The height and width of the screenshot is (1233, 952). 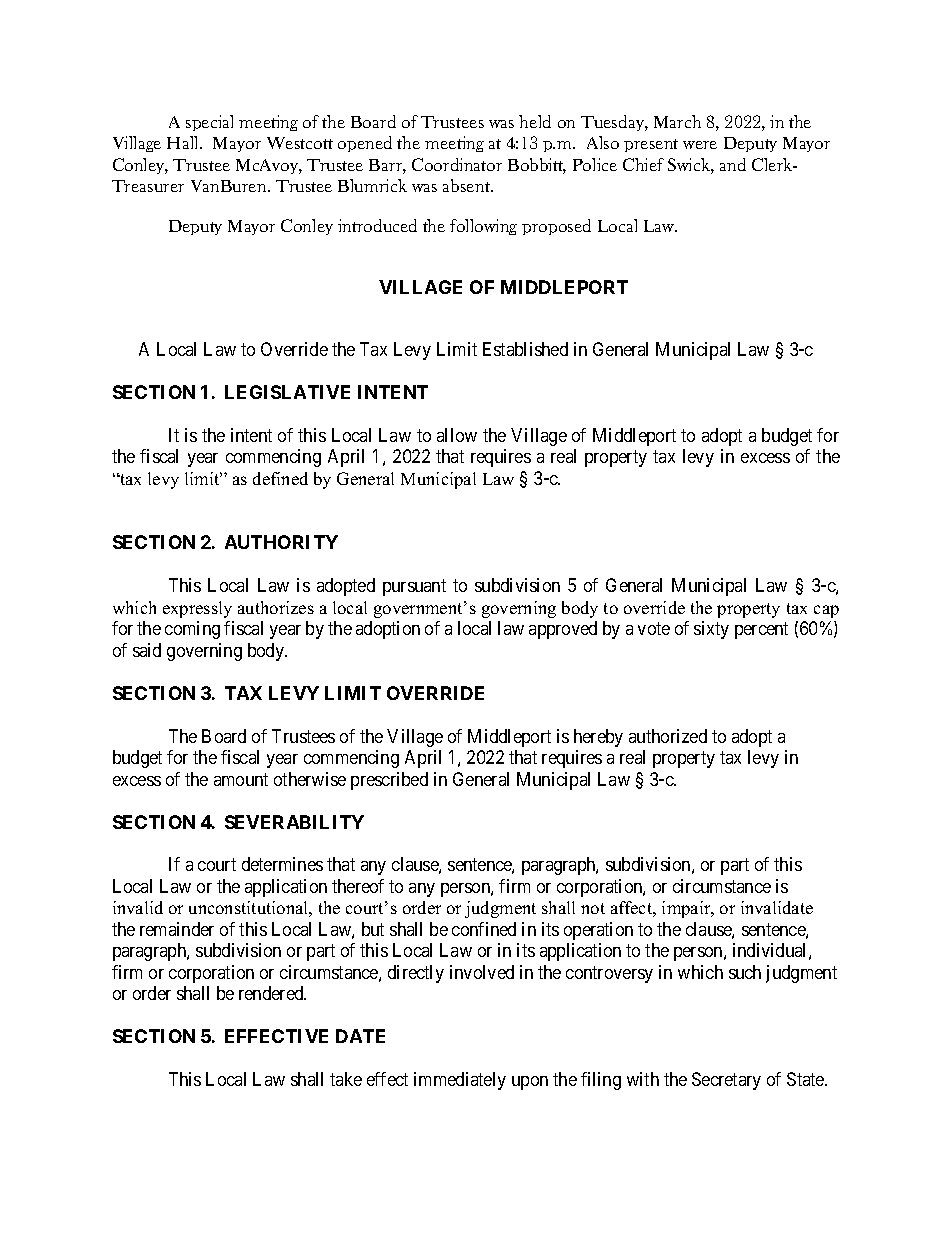 I want to click on expressly, so click(x=197, y=609).
